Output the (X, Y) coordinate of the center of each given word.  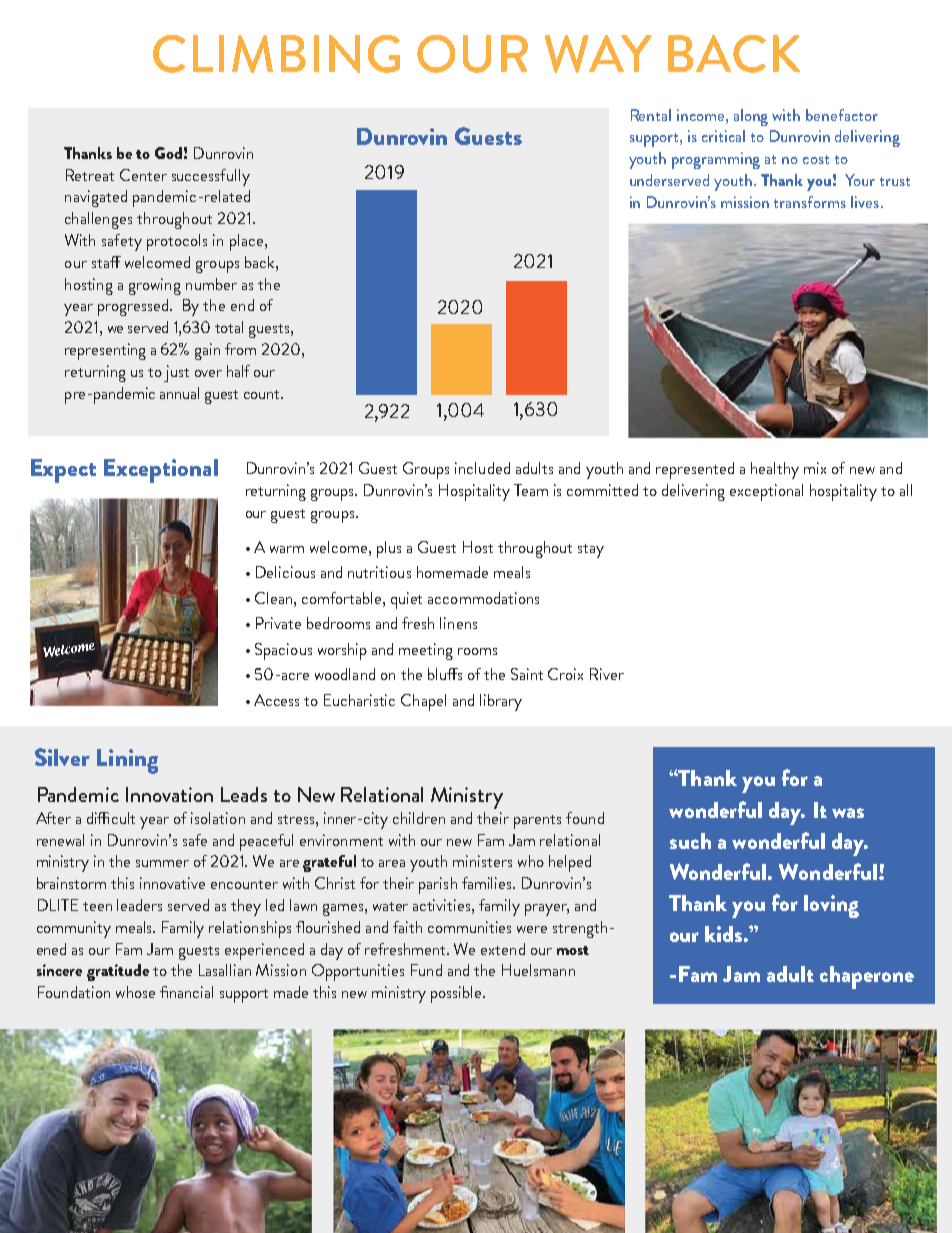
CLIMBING (276, 54)
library (501, 702)
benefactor (842, 115)
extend (503, 949)
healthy (775, 470)
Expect (63, 471)
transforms (810, 202)
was (848, 813)
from (240, 349)
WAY (598, 54)
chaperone (867, 977)
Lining (127, 761)
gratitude (118, 972)
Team (531, 490)
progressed (134, 307)
